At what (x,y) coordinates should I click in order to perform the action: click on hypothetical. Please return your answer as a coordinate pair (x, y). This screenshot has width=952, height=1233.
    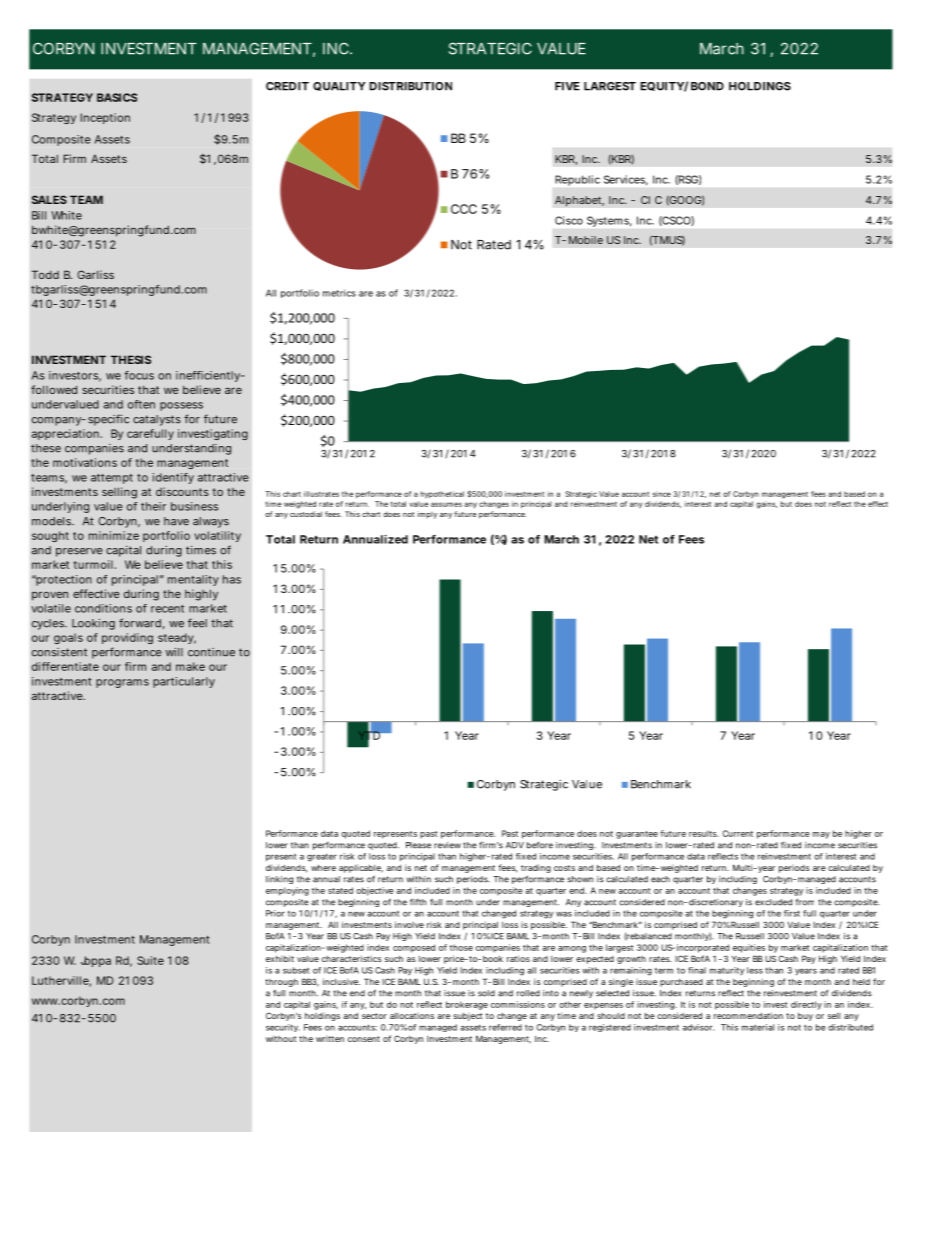
    Looking at the image, I should click on (442, 494).
